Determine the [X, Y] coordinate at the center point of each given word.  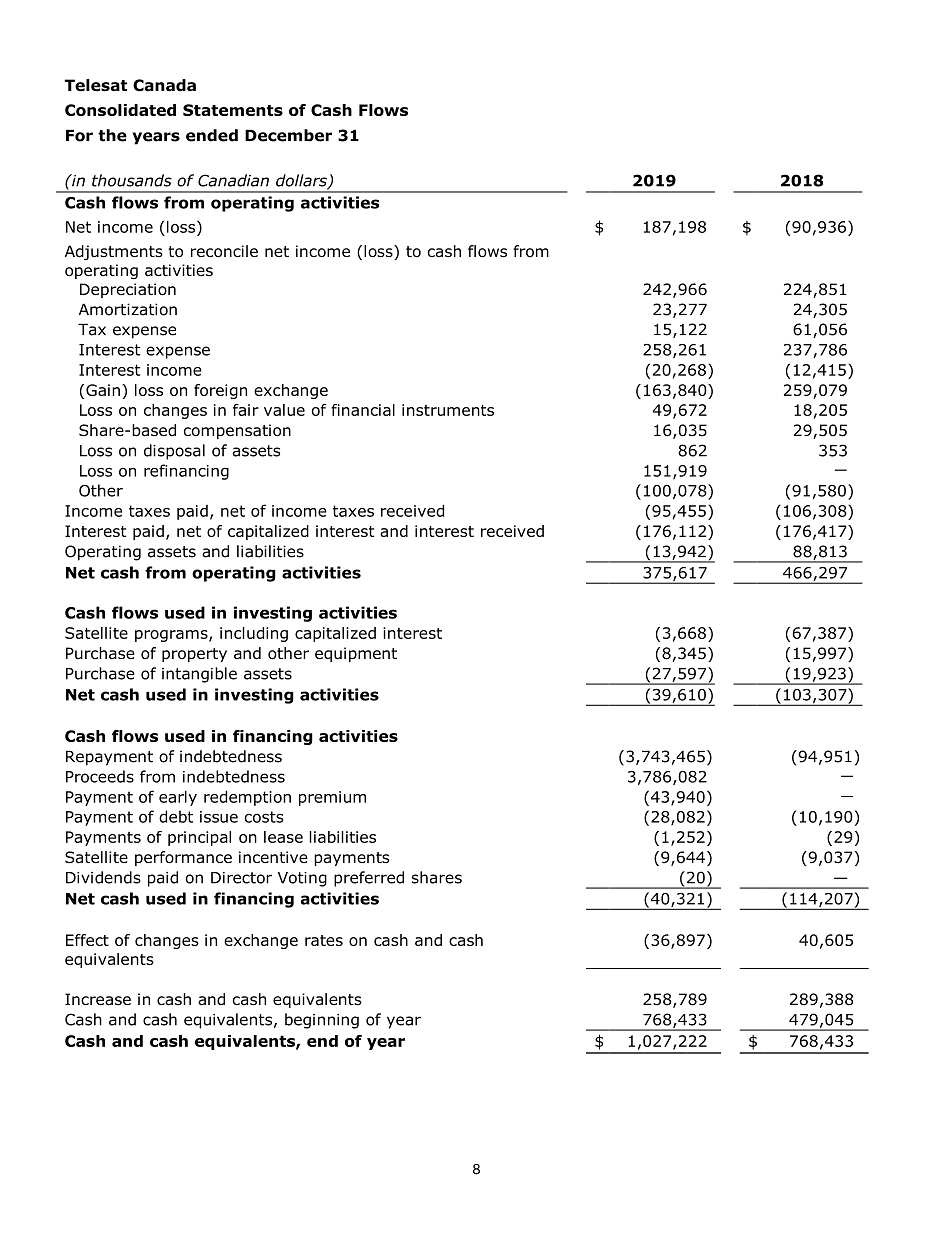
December [288, 135]
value [284, 410]
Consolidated [120, 110]
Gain [103, 390]
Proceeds [100, 776]
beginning [322, 1021]
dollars [302, 181]
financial [363, 410]
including [254, 634]
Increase [98, 999]
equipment [356, 654]
